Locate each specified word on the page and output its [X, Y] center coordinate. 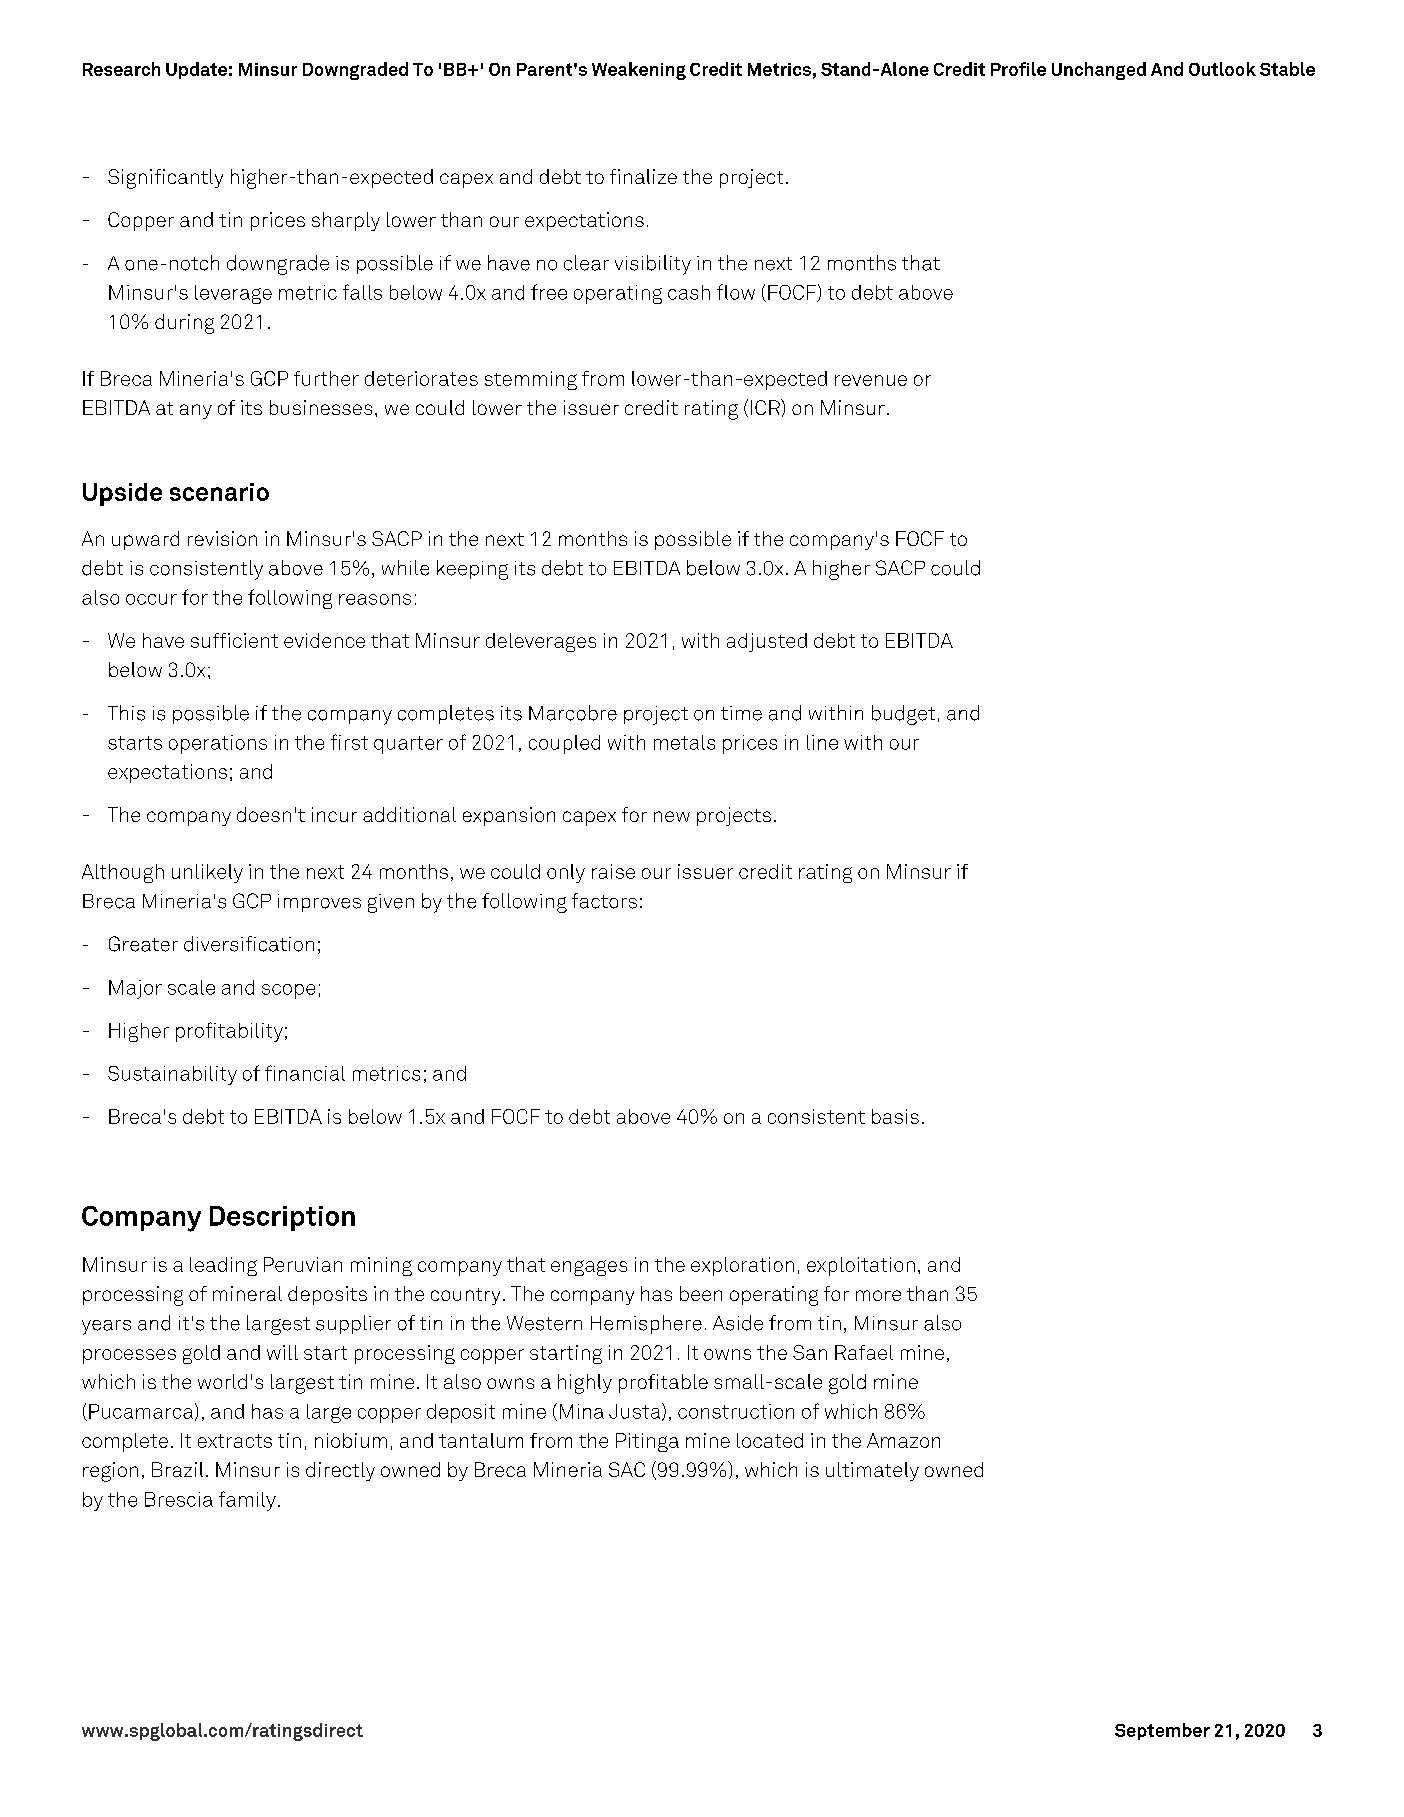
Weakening [639, 71]
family [247, 1501]
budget [903, 715]
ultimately [872, 1471]
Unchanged [1099, 71]
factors [604, 901]
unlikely [207, 873]
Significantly [165, 179]
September [1162, 1731]
